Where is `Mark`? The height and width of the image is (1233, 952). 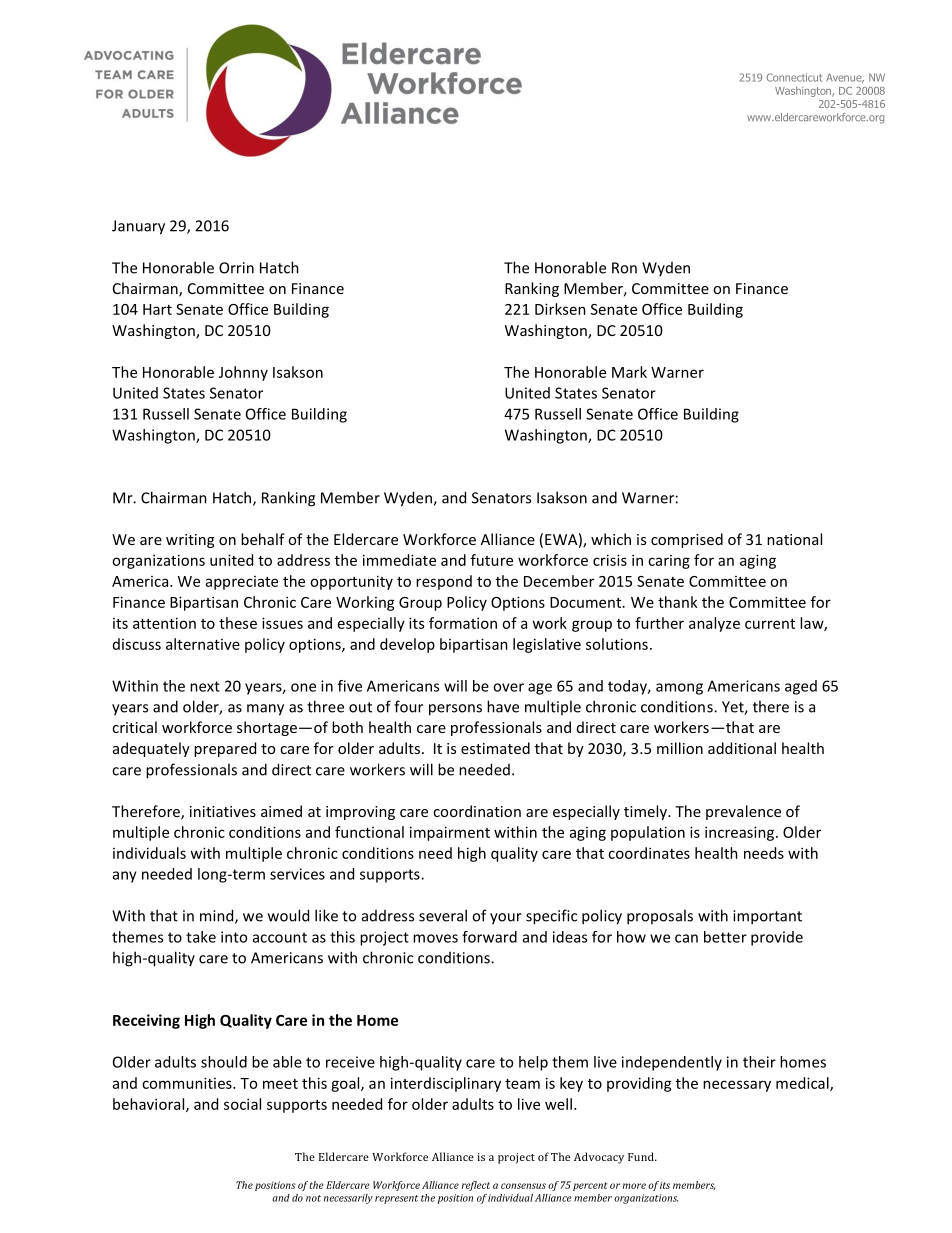 Mark is located at coordinates (629, 372).
